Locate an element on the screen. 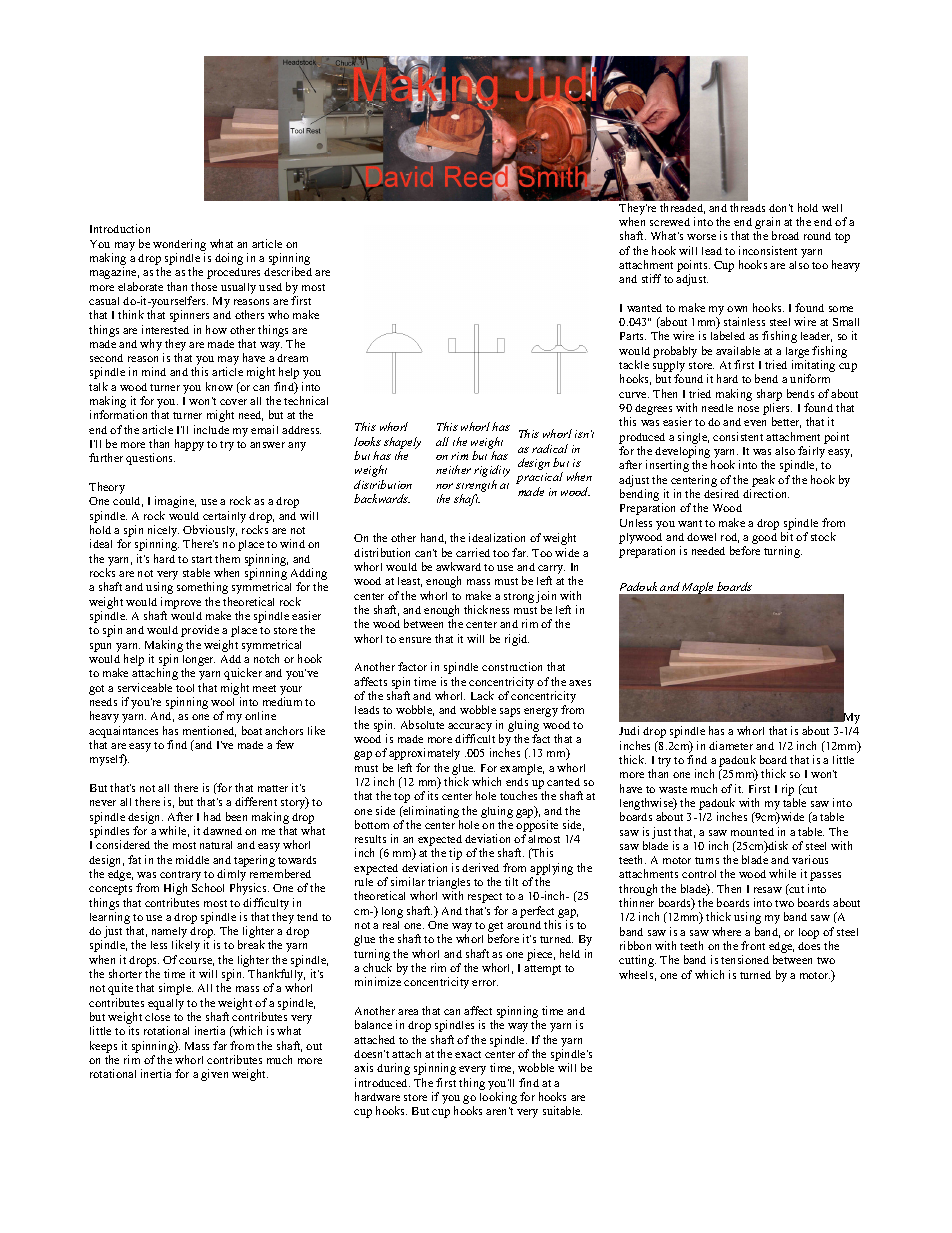  diameter is located at coordinates (731, 745).
